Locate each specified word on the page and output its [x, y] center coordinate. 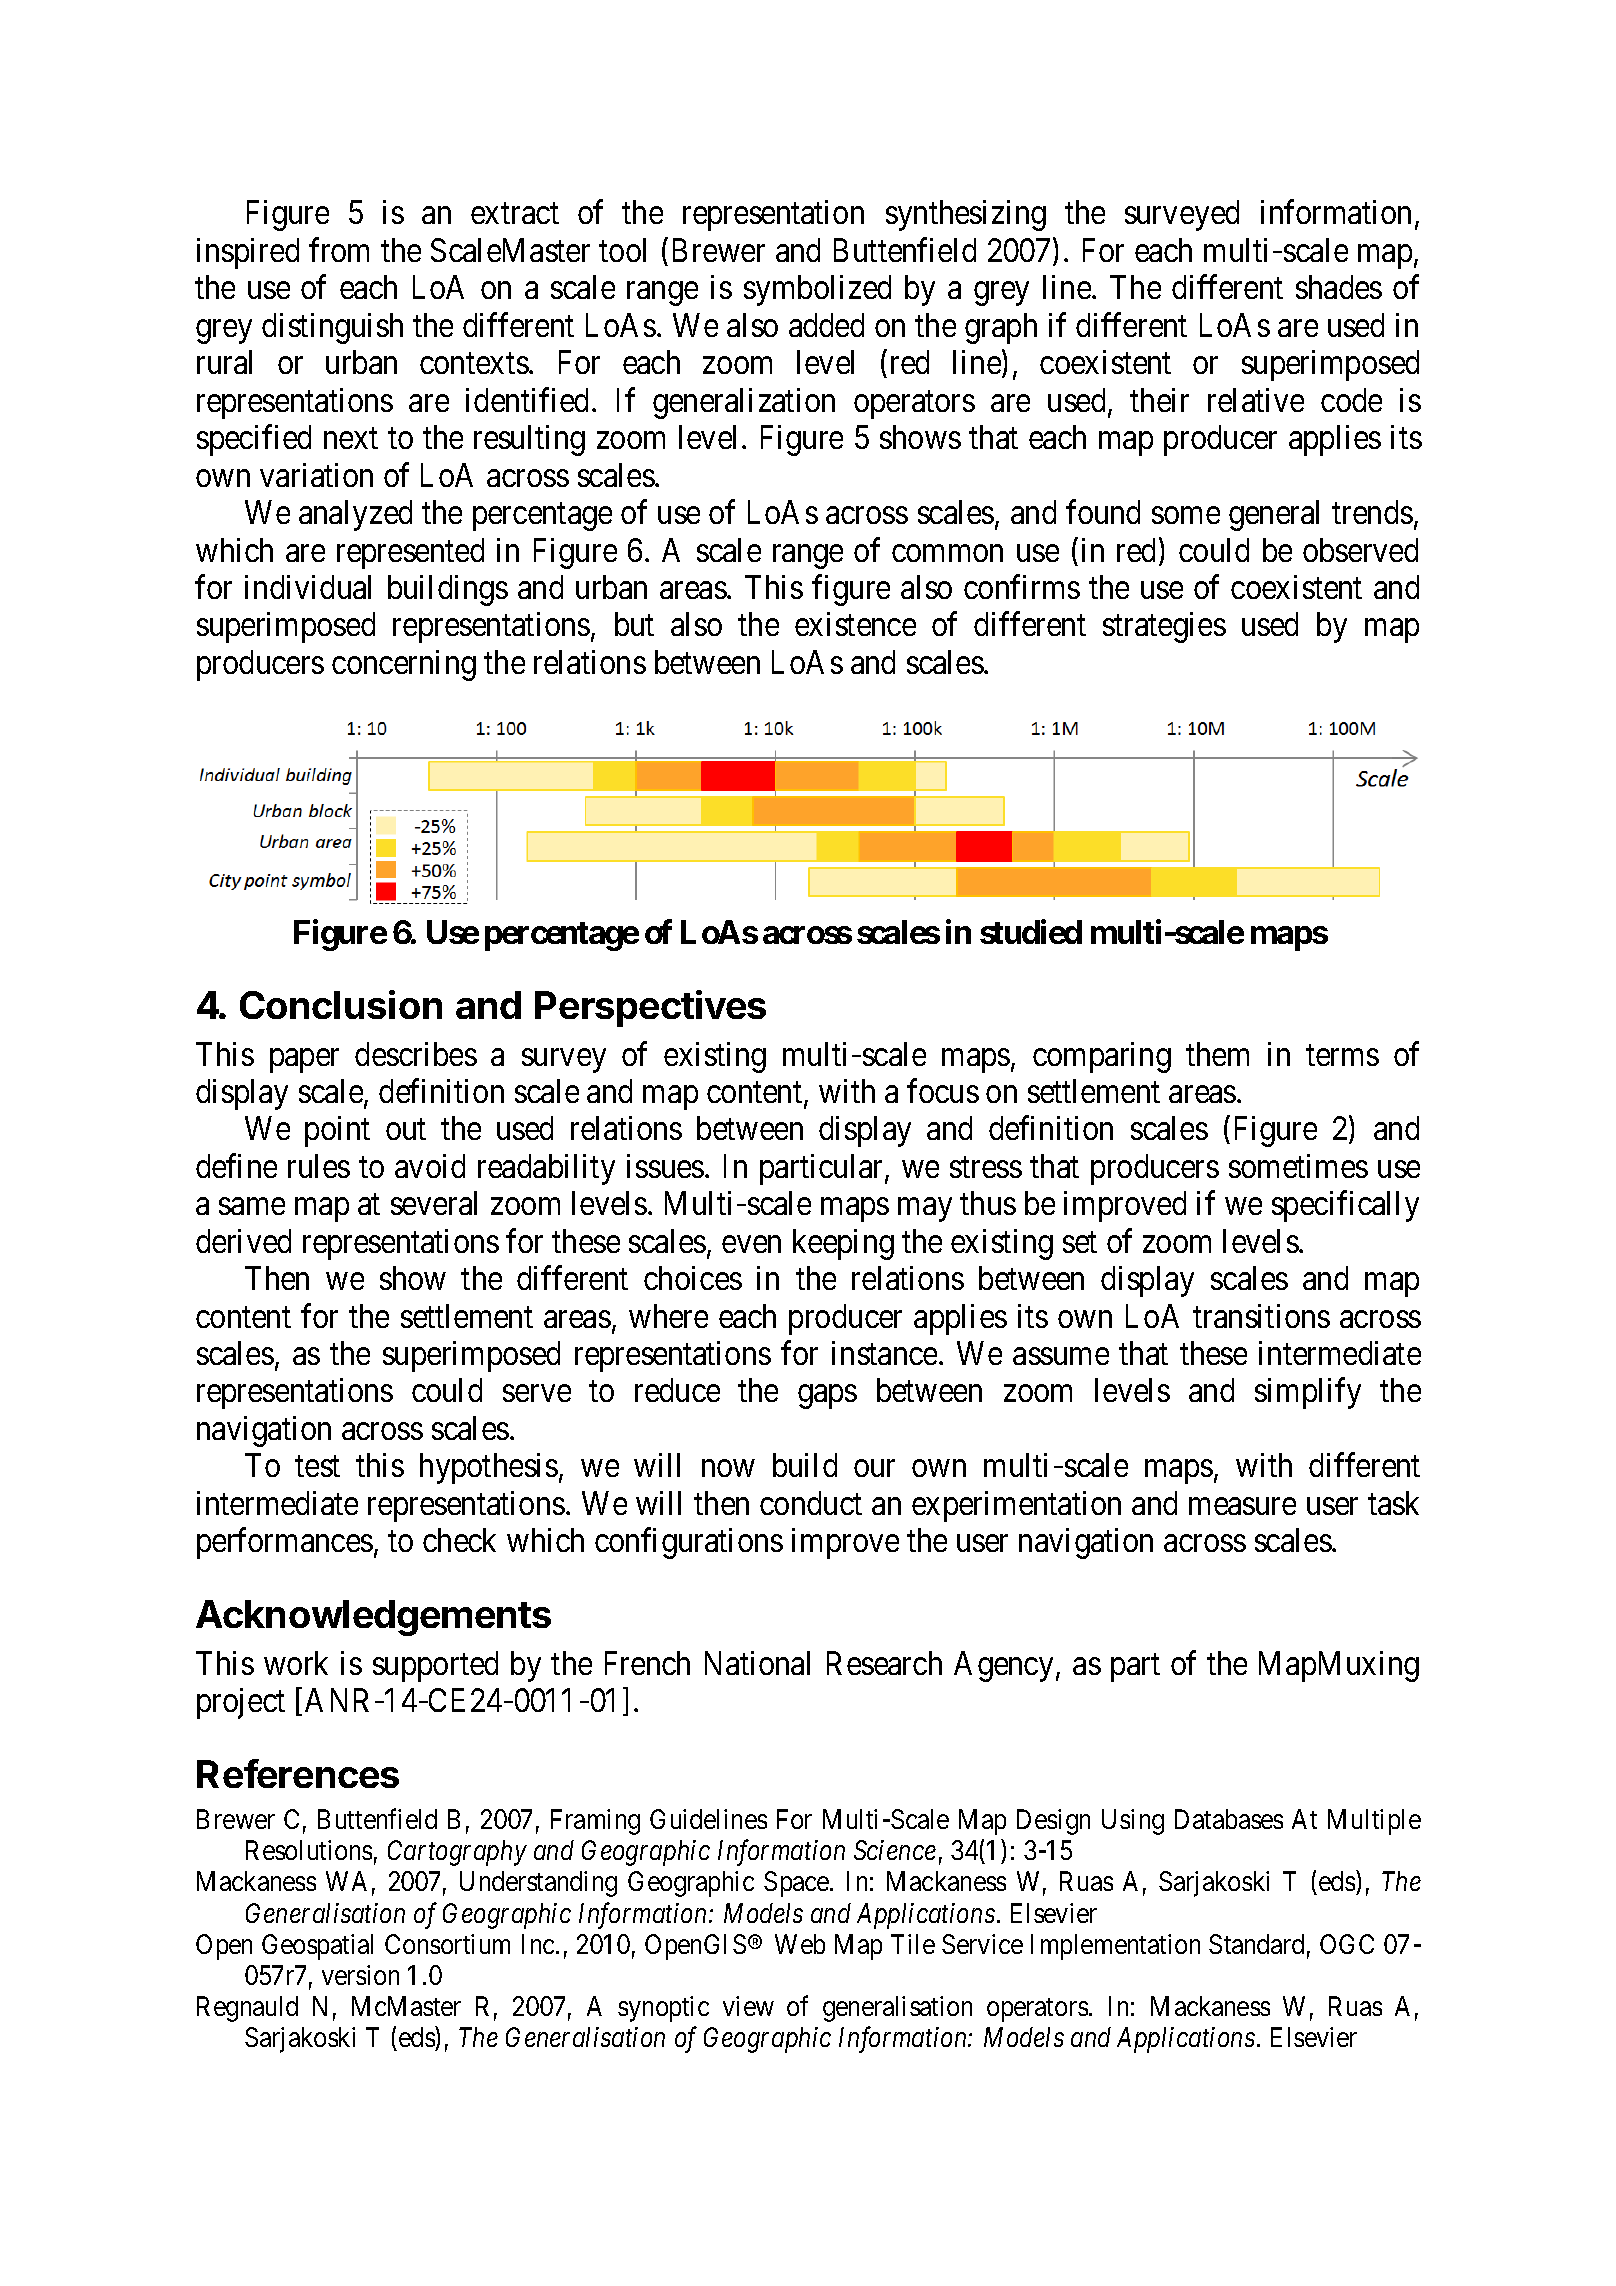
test [317, 1467]
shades [1339, 287]
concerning [404, 665]
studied [1031, 932]
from [339, 250]
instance [884, 1353]
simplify [1308, 1393]
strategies [1164, 627]
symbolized [817, 290]
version [360, 1975]
